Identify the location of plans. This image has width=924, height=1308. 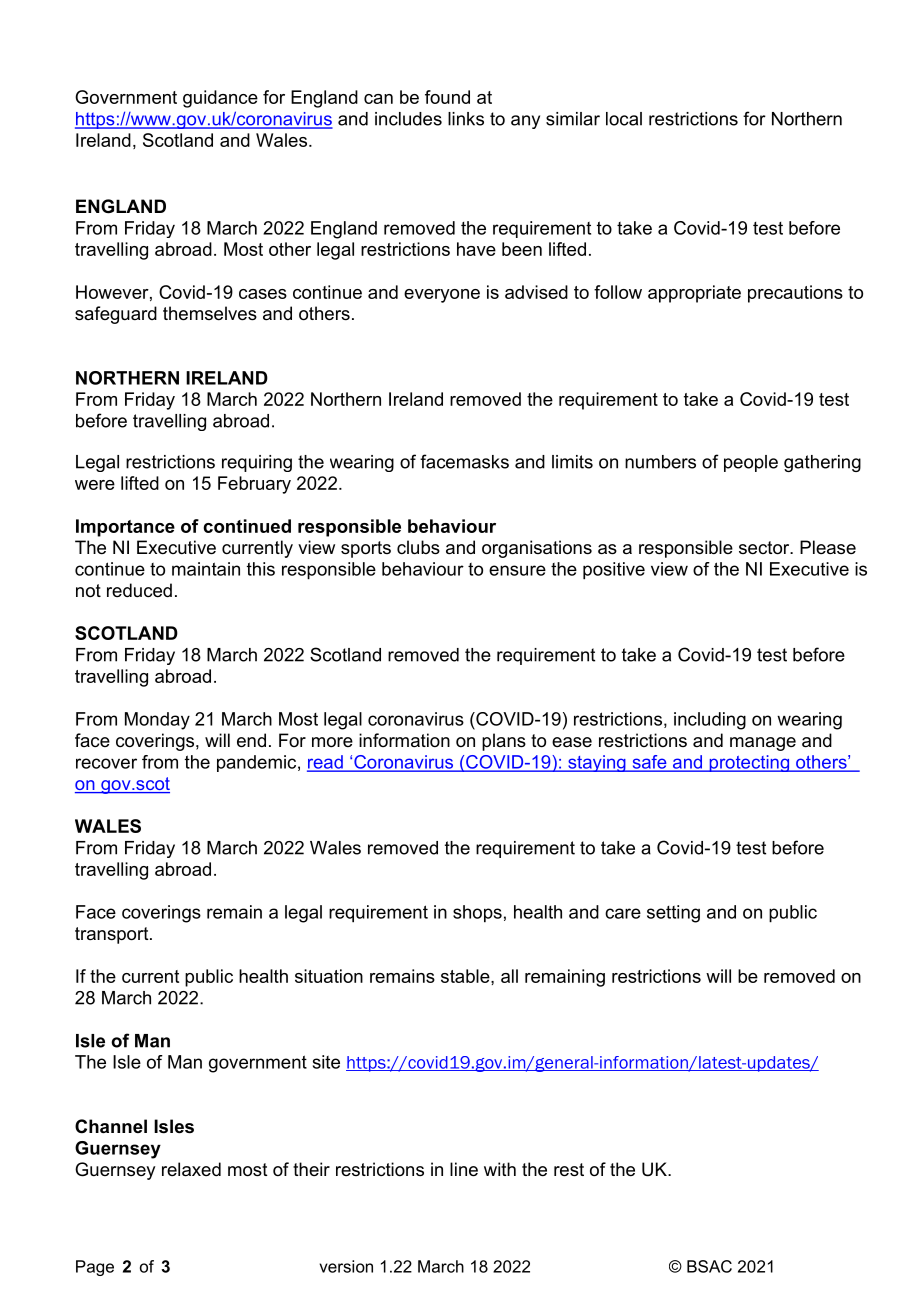
(504, 742).
